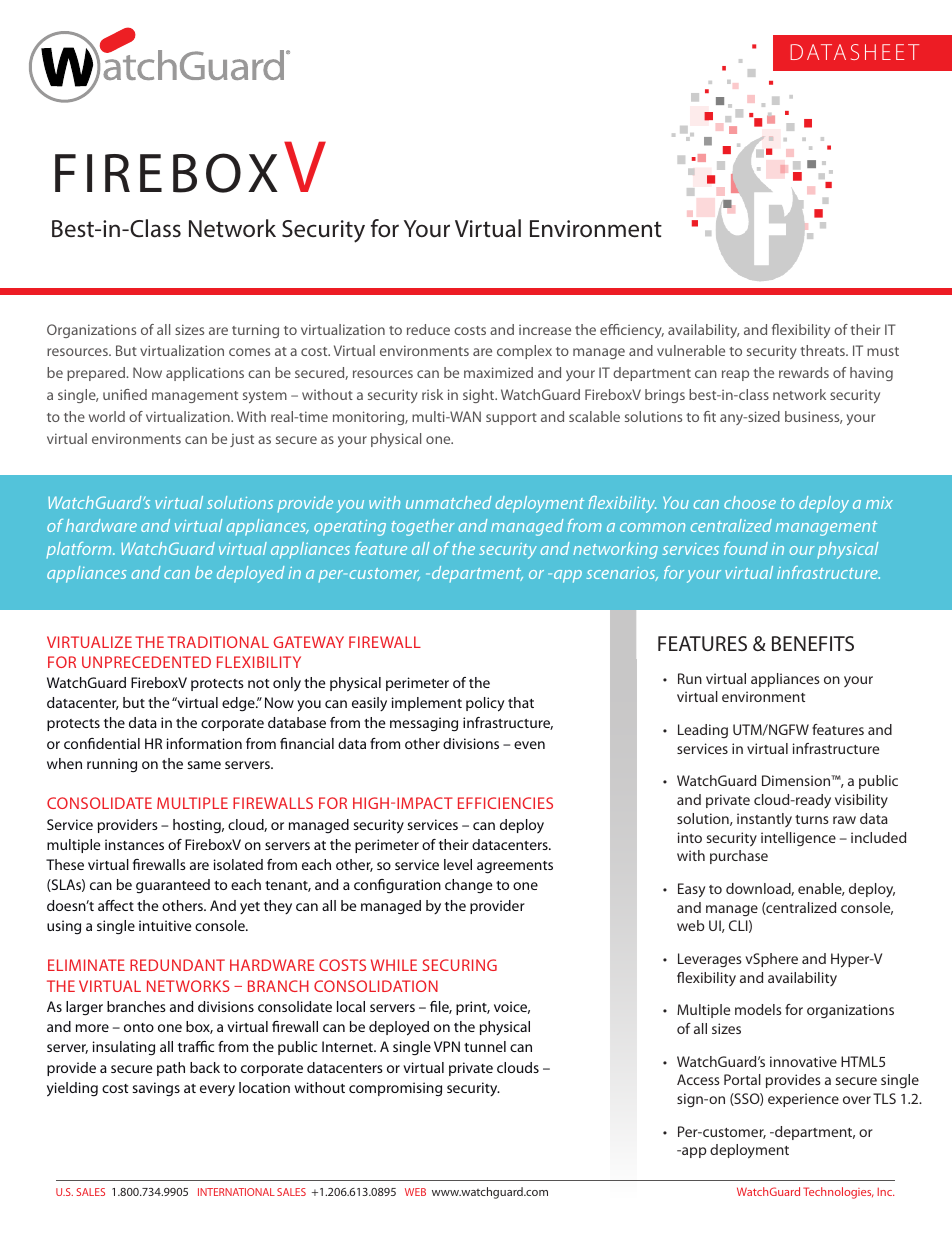 This document has width=952, height=1233. What do you see at coordinates (746, 548) in the document?
I see `found` at bounding box center [746, 548].
